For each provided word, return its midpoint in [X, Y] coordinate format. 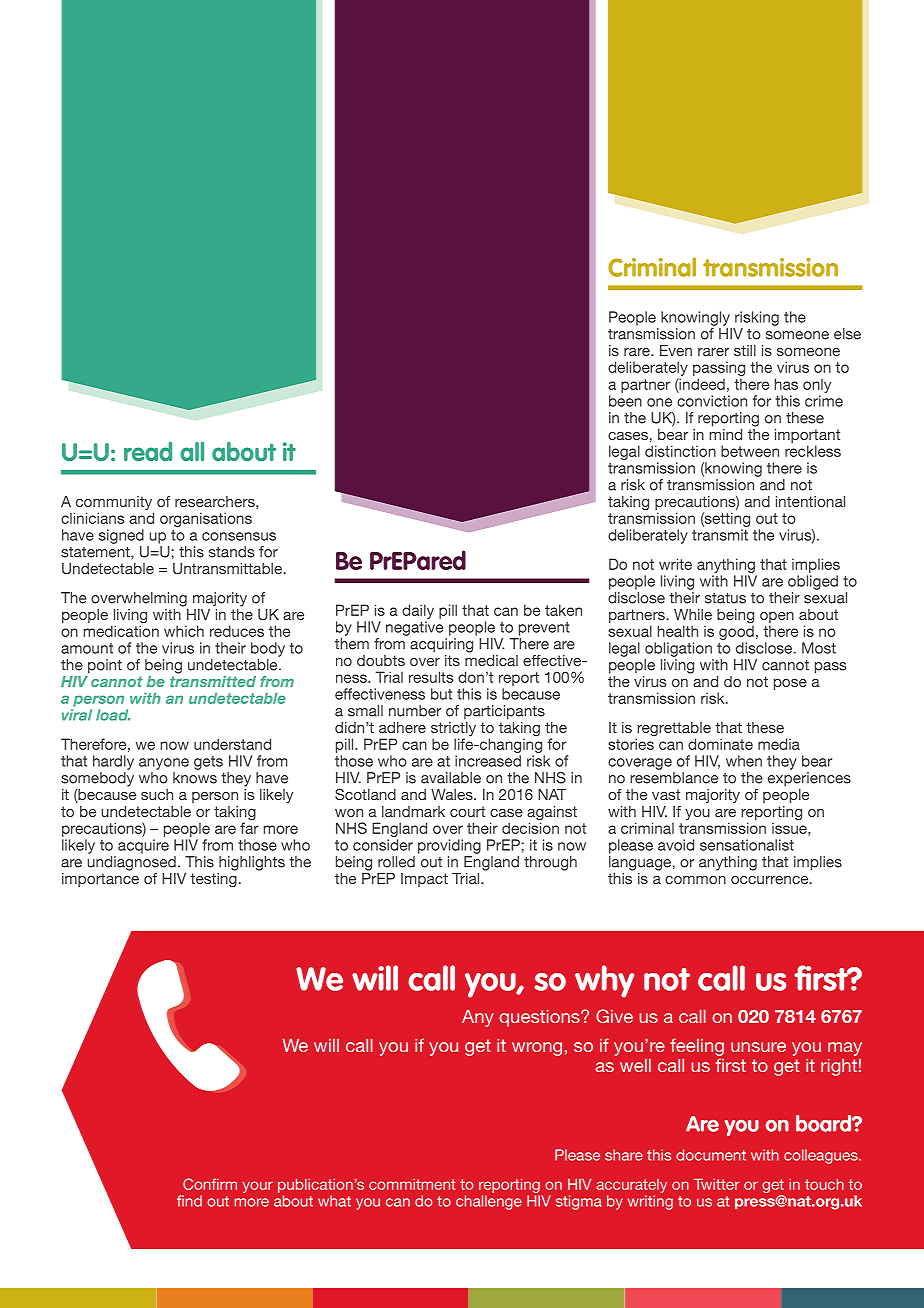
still [745, 350]
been [625, 401]
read [148, 451]
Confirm [210, 1184]
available [451, 778]
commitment [412, 1184]
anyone [164, 764]
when [744, 761]
